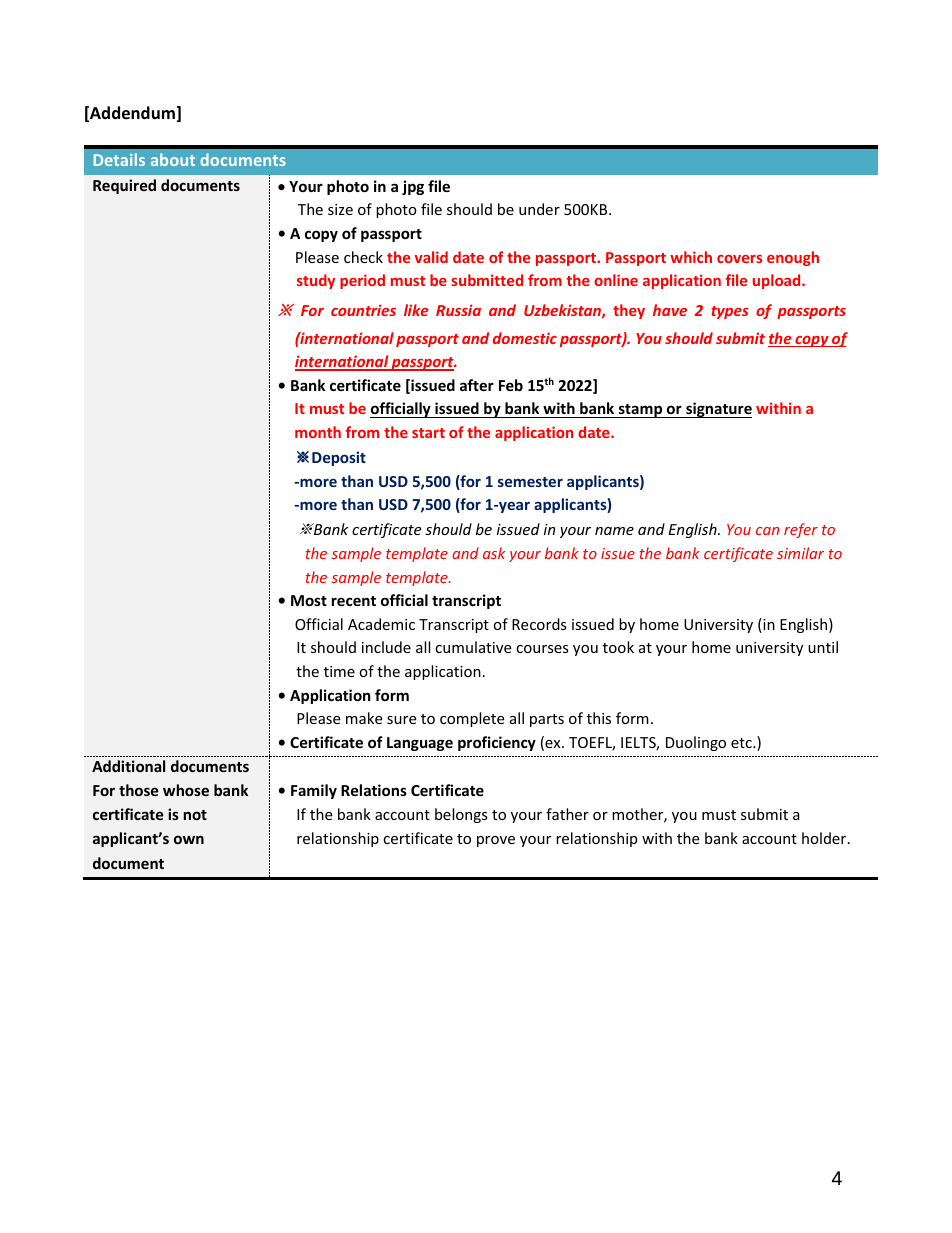 The height and width of the screenshot is (1233, 952). Describe the element at coordinates (195, 815) in the screenshot. I see `not` at that location.
